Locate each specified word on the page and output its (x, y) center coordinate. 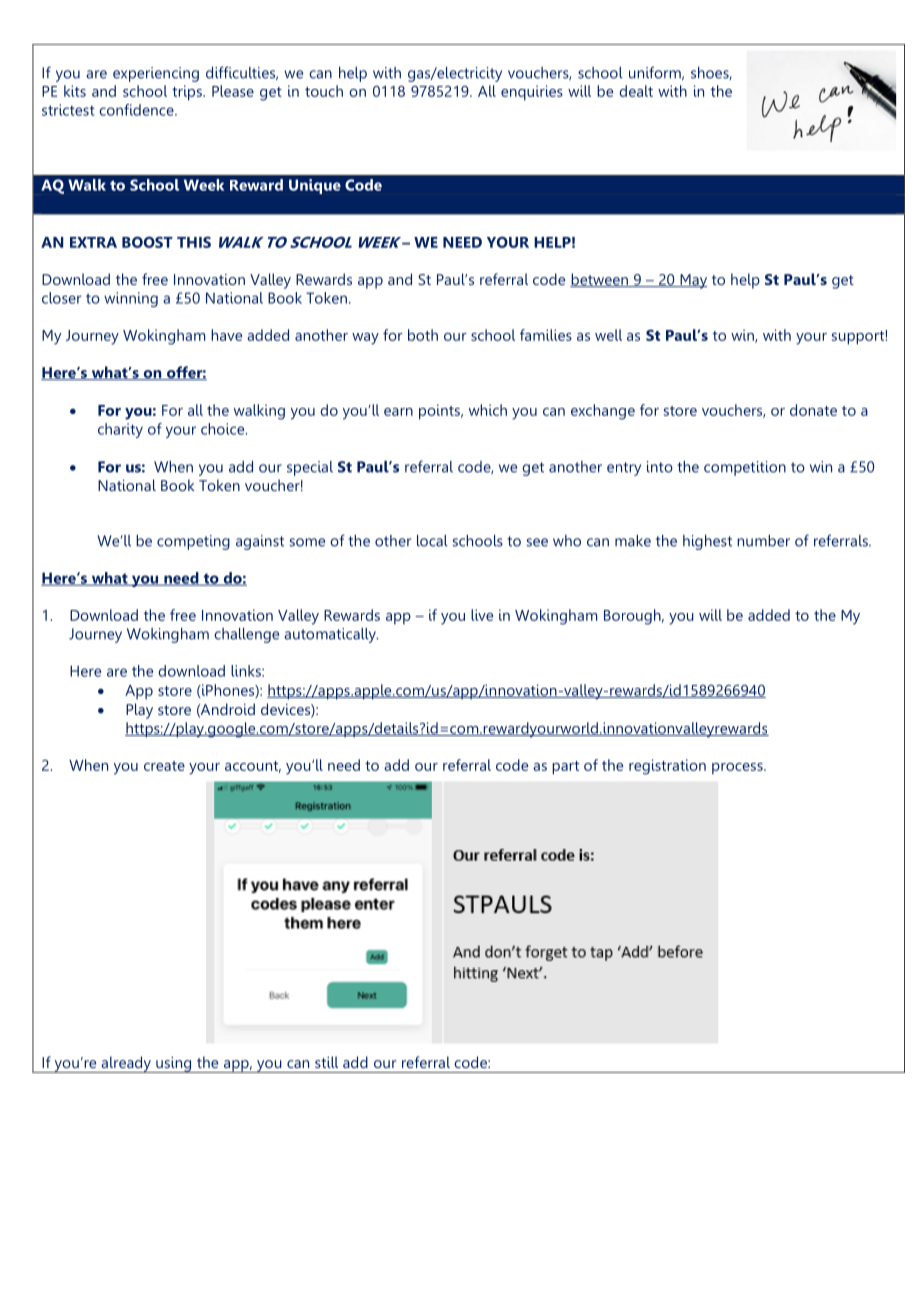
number (763, 541)
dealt (636, 91)
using (174, 1065)
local (432, 541)
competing (193, 542)
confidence (137, 110)
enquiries (532, 93)
